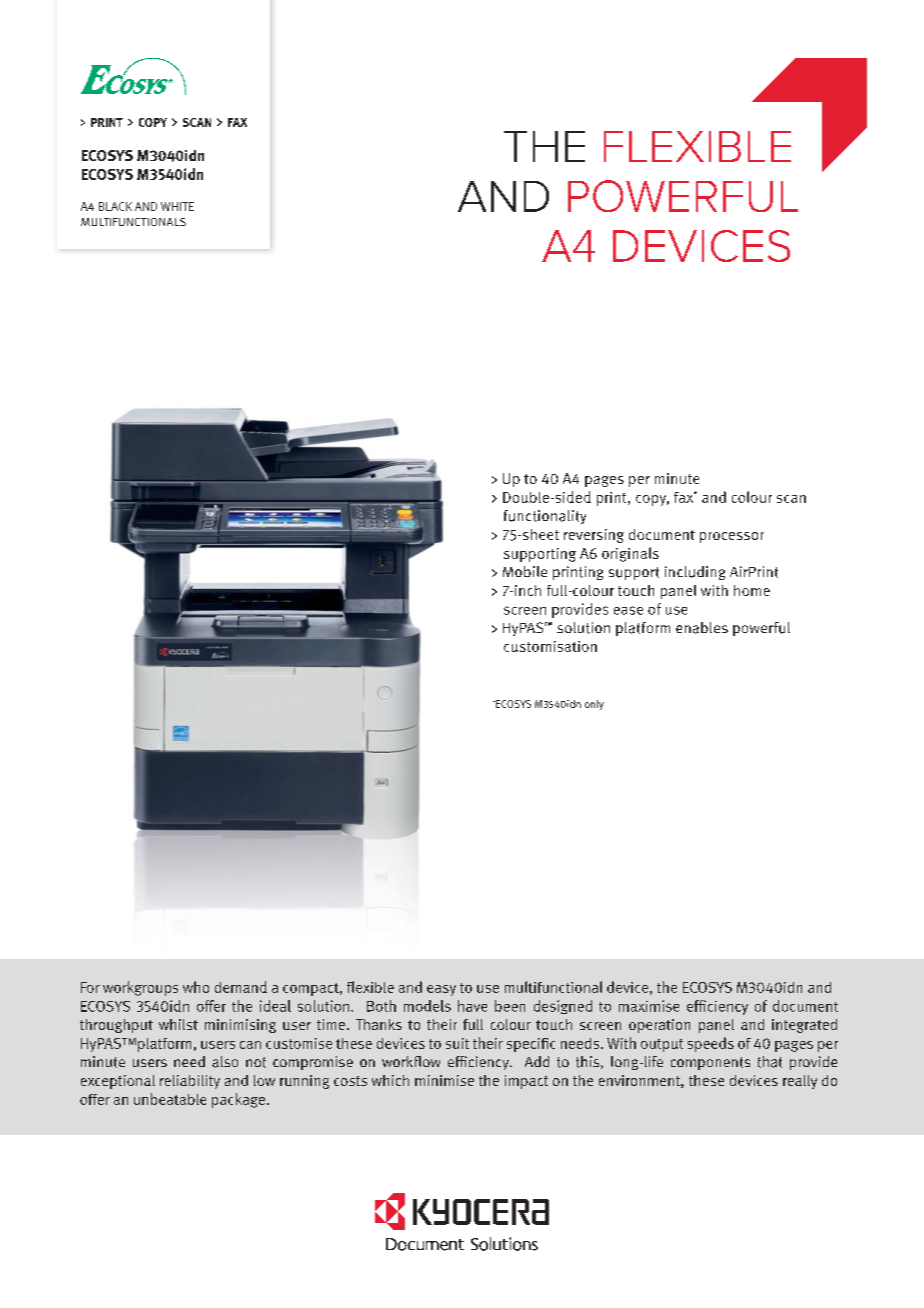 The height and width of the image is (1308, 924). Describe the element at coordinates (649, 1006) in the image. I see `maximise` at that location.
